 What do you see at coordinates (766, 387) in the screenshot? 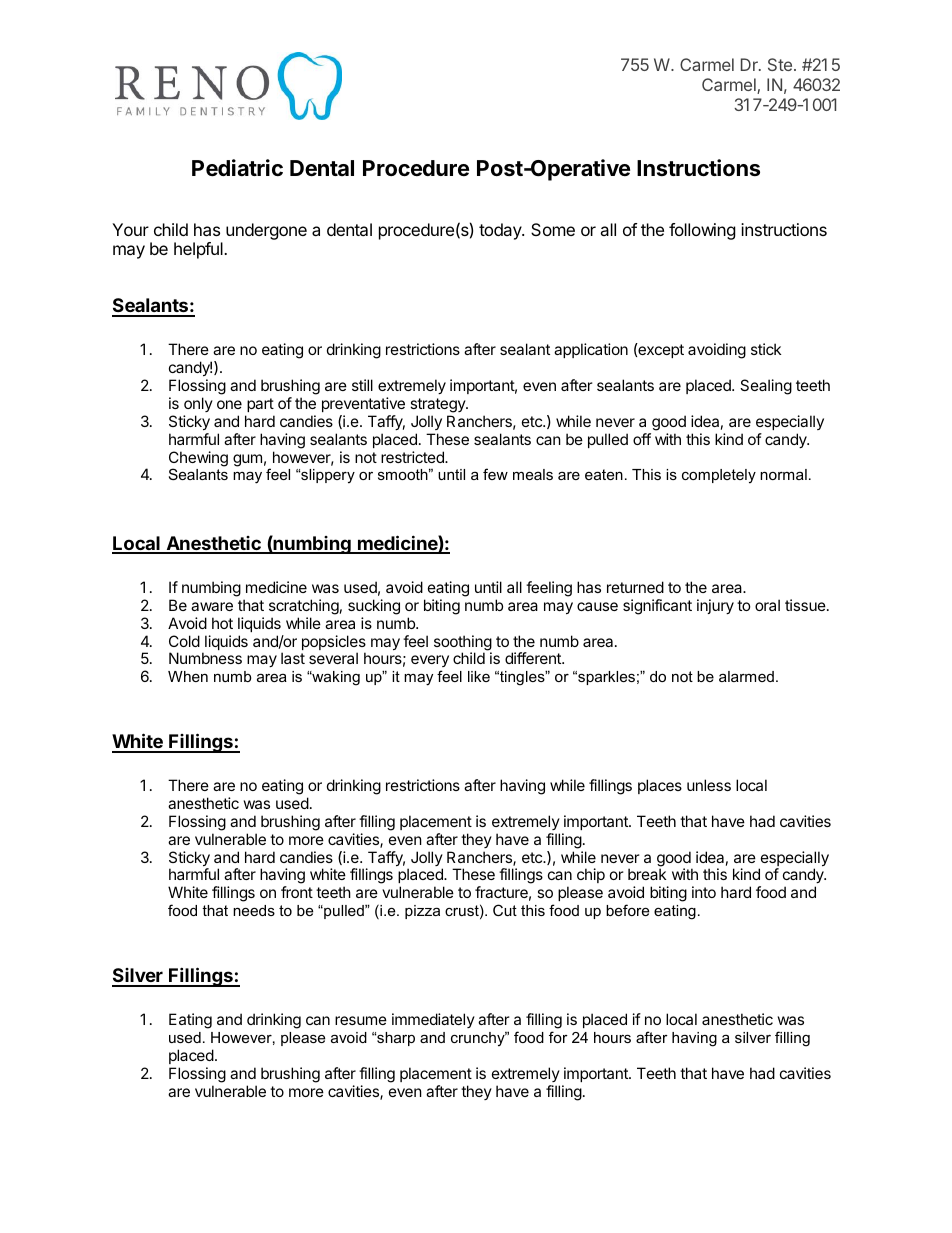
I see `Sealing` at bounding box center [766, 387].
